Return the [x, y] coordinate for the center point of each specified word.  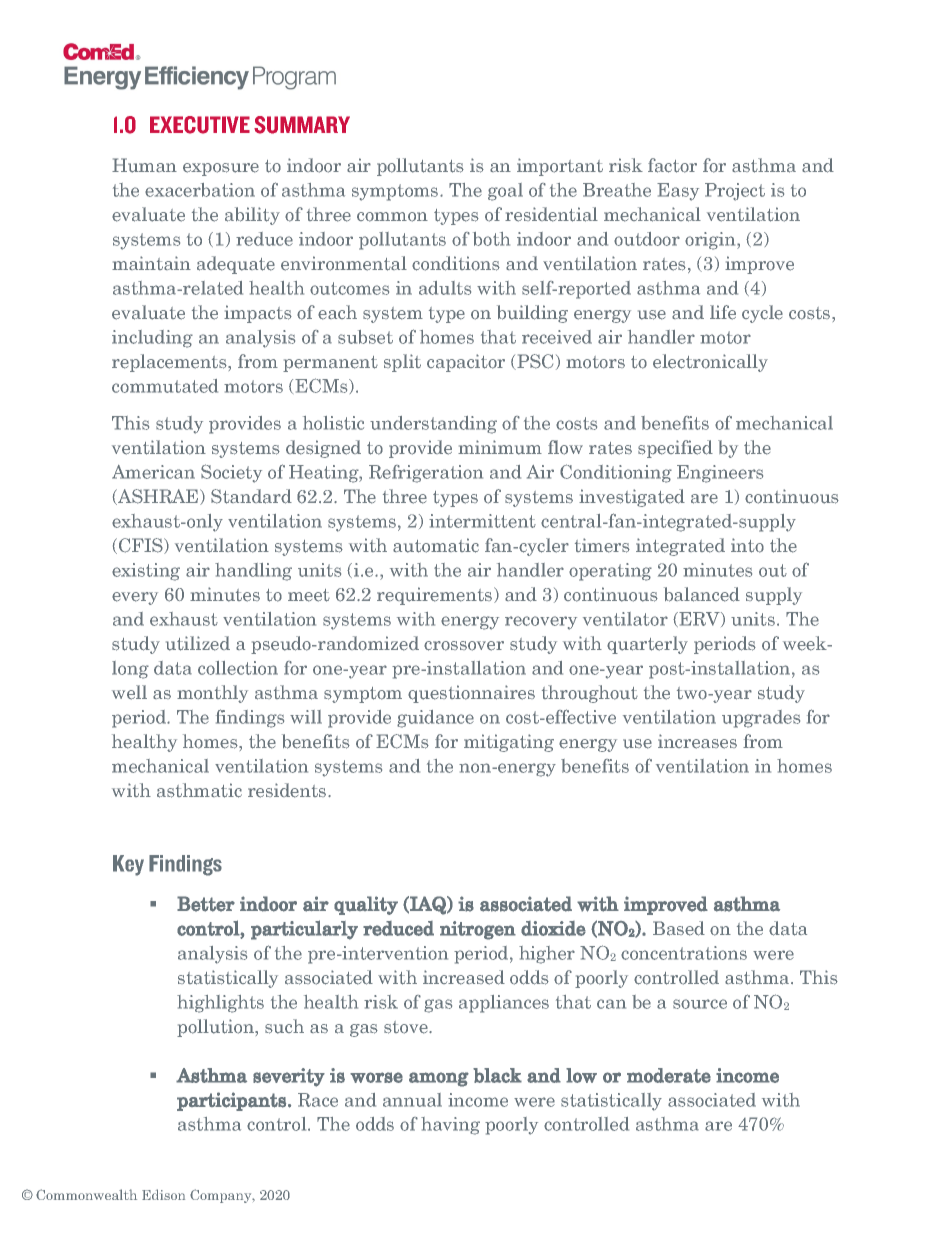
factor [672, 165]
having [450, 1126]
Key [128, 865]
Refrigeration [426, 474]
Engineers [720, 474]
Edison [163, 1194]
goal [505, 192]
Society [231, 473]
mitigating [509, 743]
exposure [221, 169]
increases [697, 741]
